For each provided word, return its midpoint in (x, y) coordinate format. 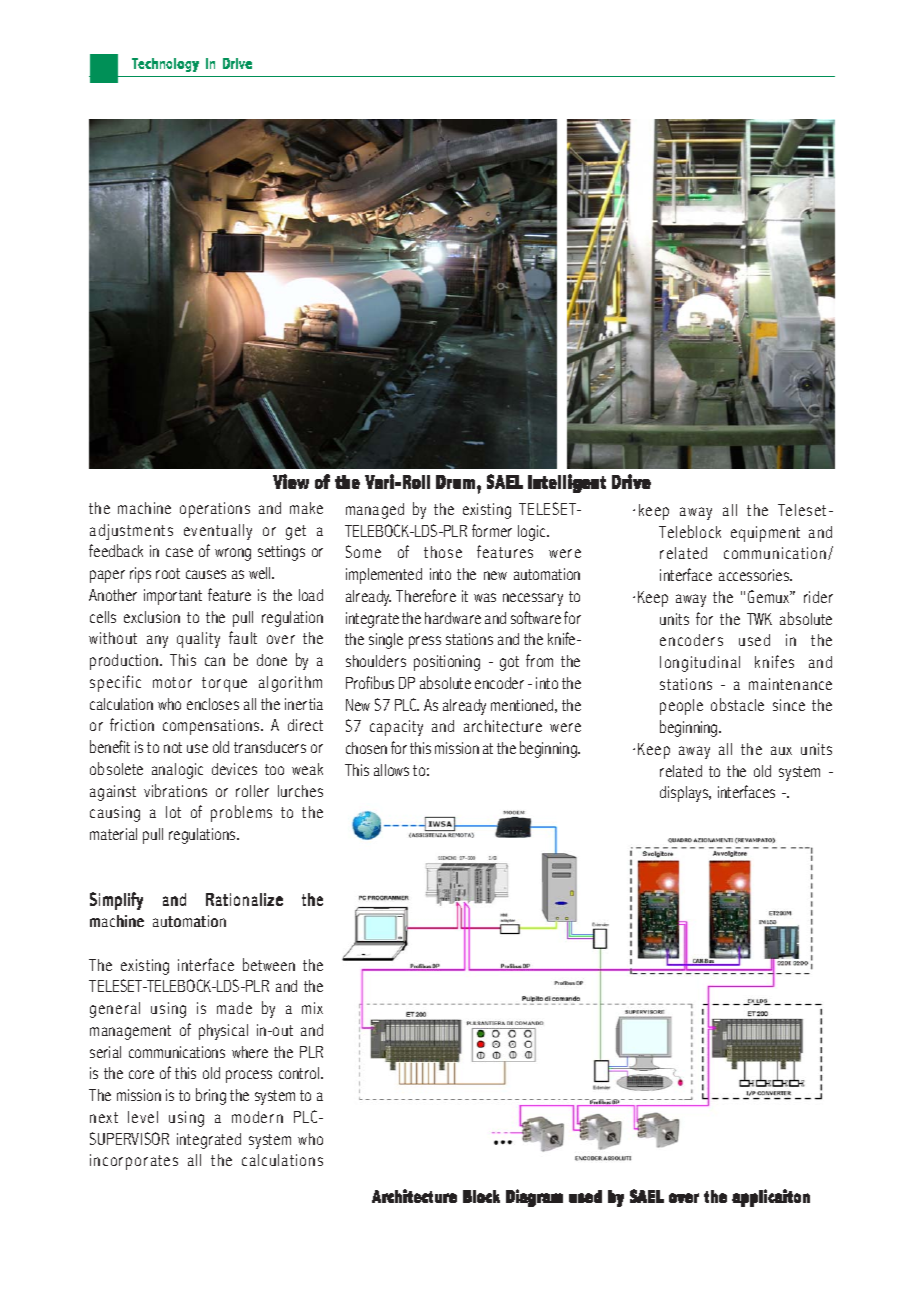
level (143, 1117)
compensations (212, 727)
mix (312, 1008)
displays (685, 794)
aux (781, 750)
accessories (755, 575)
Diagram (534, 1198)
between (269, 964)
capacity (396, 728)
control (300, 1073)
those (443, 552)
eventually (218, 532)
